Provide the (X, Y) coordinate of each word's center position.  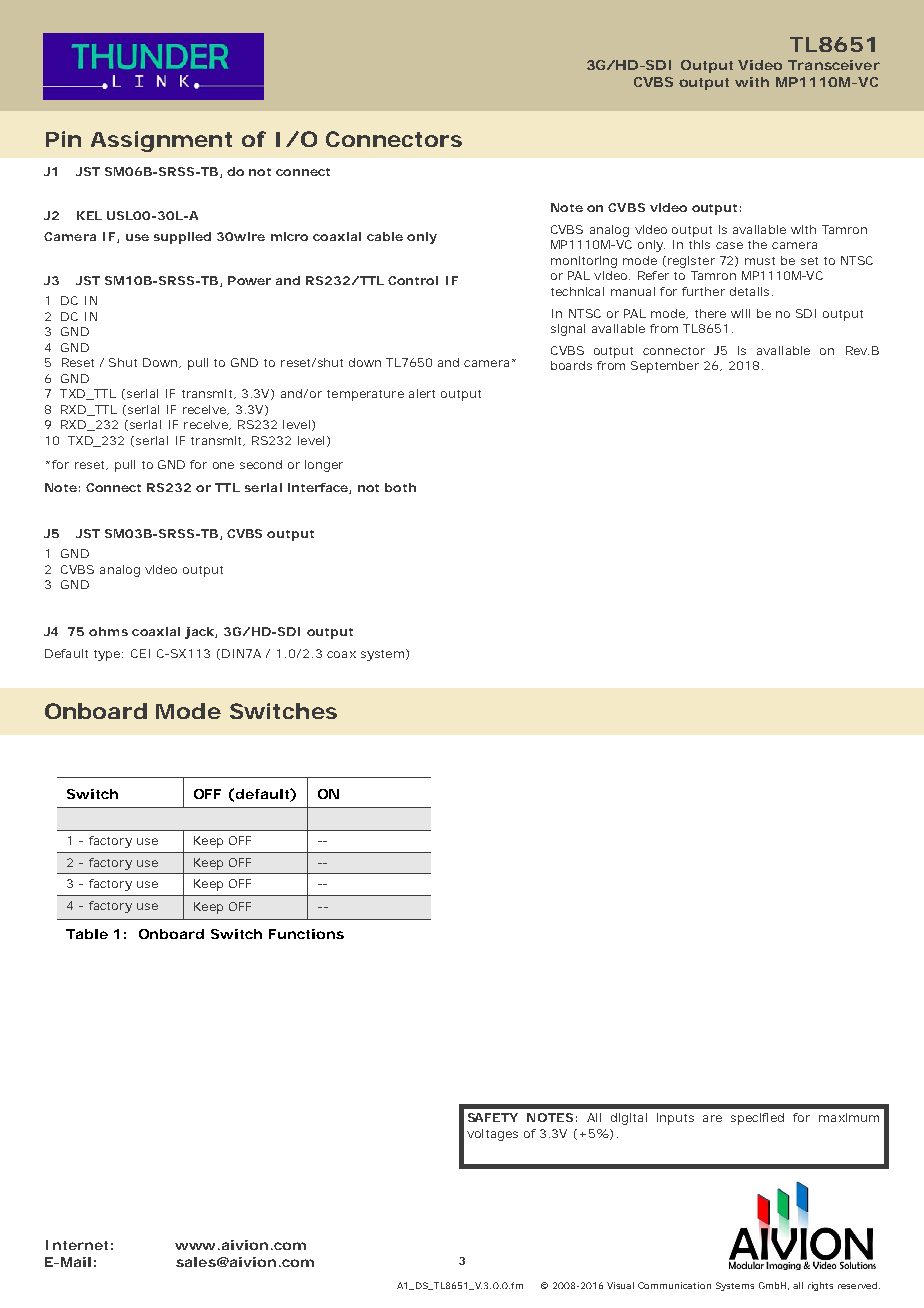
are (712, 1118)
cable (385, 236)
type (108, 655)
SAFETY (493, 1117)
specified (757, 1119)
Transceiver (834, 65)
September (665, 367)
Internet (77, 1245)
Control (413, 280)
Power (249, 280)
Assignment (161, 141)
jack (200, 633)
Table (87, 934)
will (740, 313)
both (400, 487)
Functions (306, 934)
